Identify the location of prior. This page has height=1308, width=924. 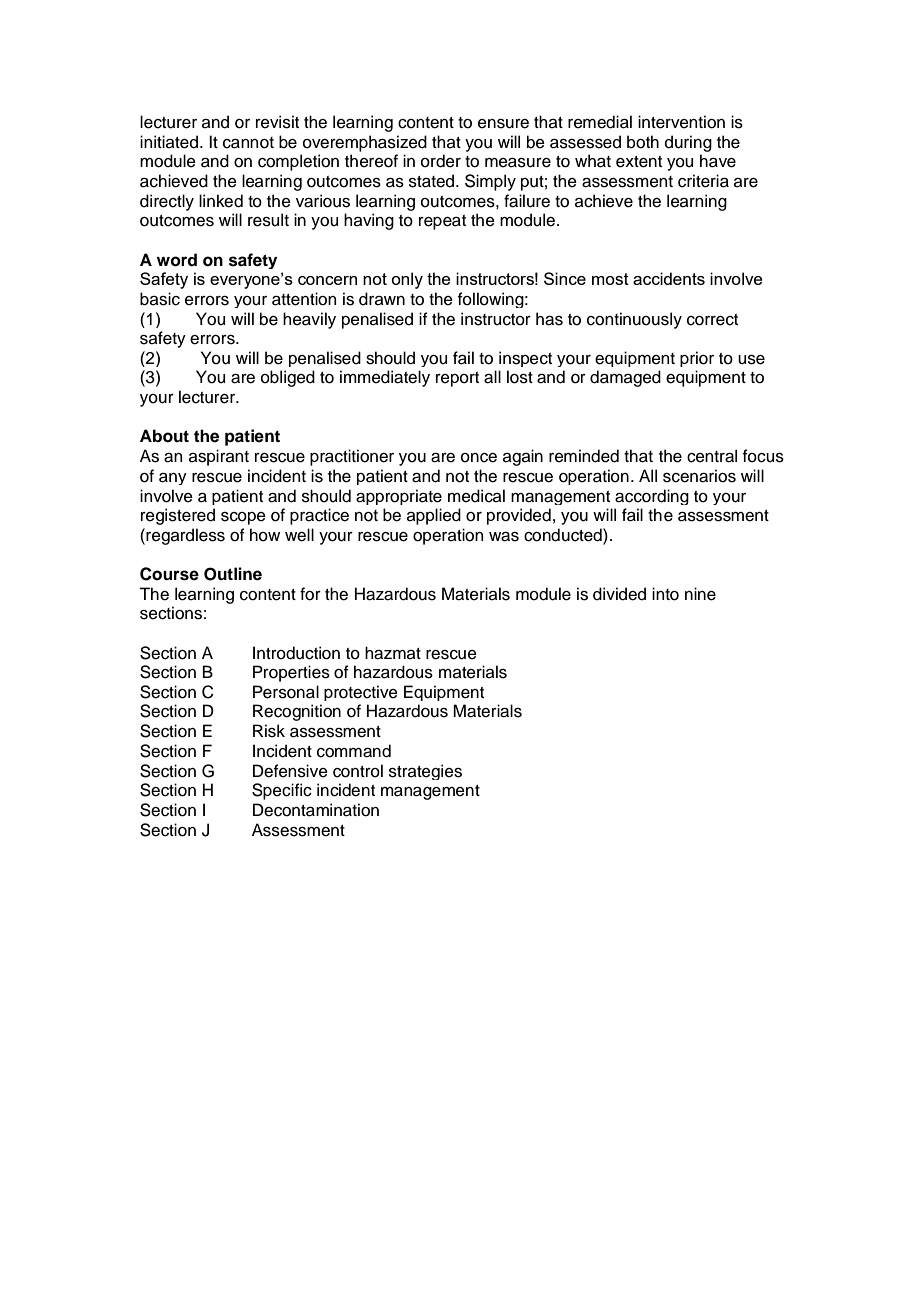
(697, 359).
